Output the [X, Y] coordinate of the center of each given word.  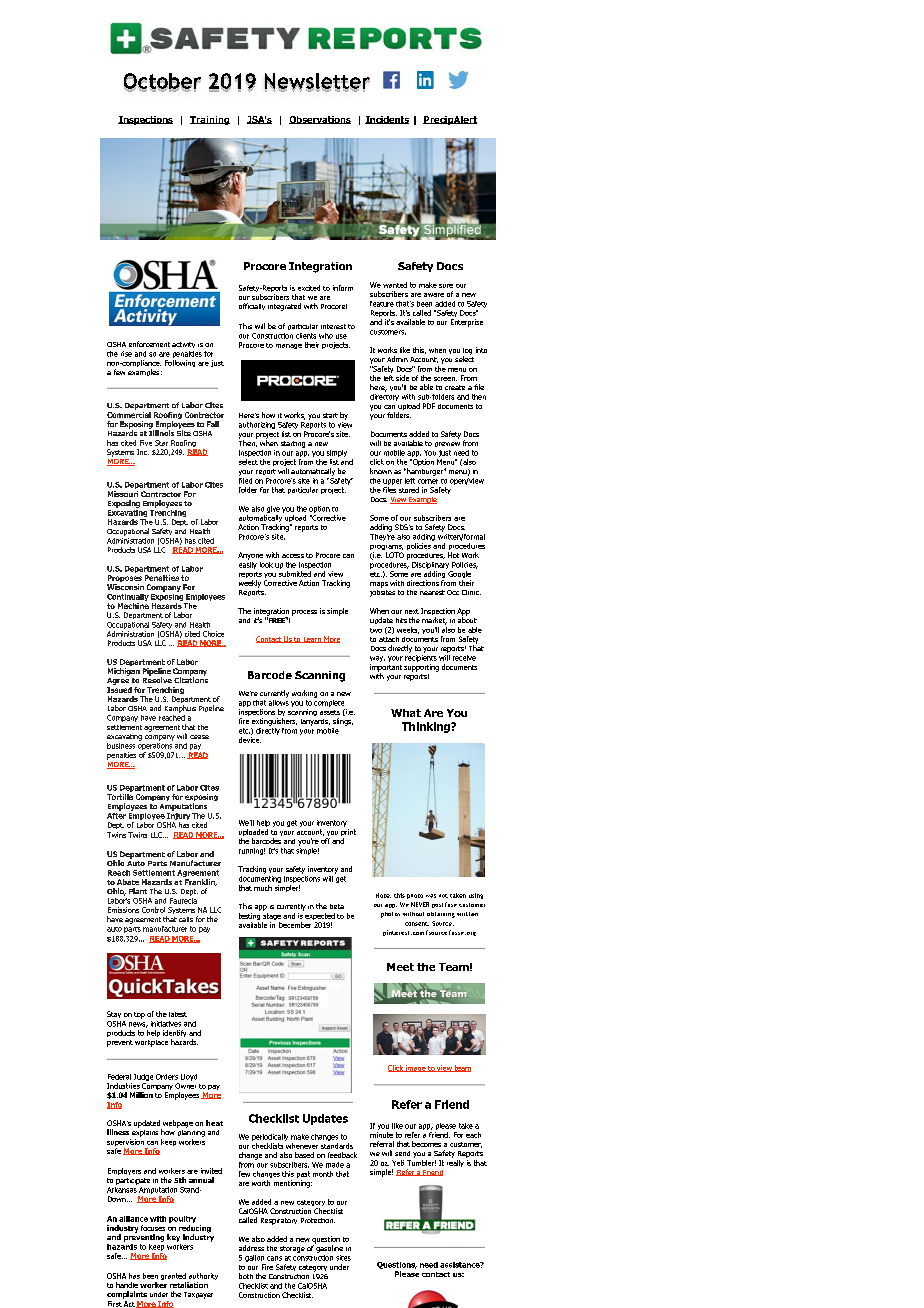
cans [274, 1258]
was [431, 896]
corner [428, 481]
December [295, 925]
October [162, 82]
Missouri [123, 494]
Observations [320, 120]
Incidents [387, 120]
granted [174, 1278]
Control [153, 910]
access [293, 556]
